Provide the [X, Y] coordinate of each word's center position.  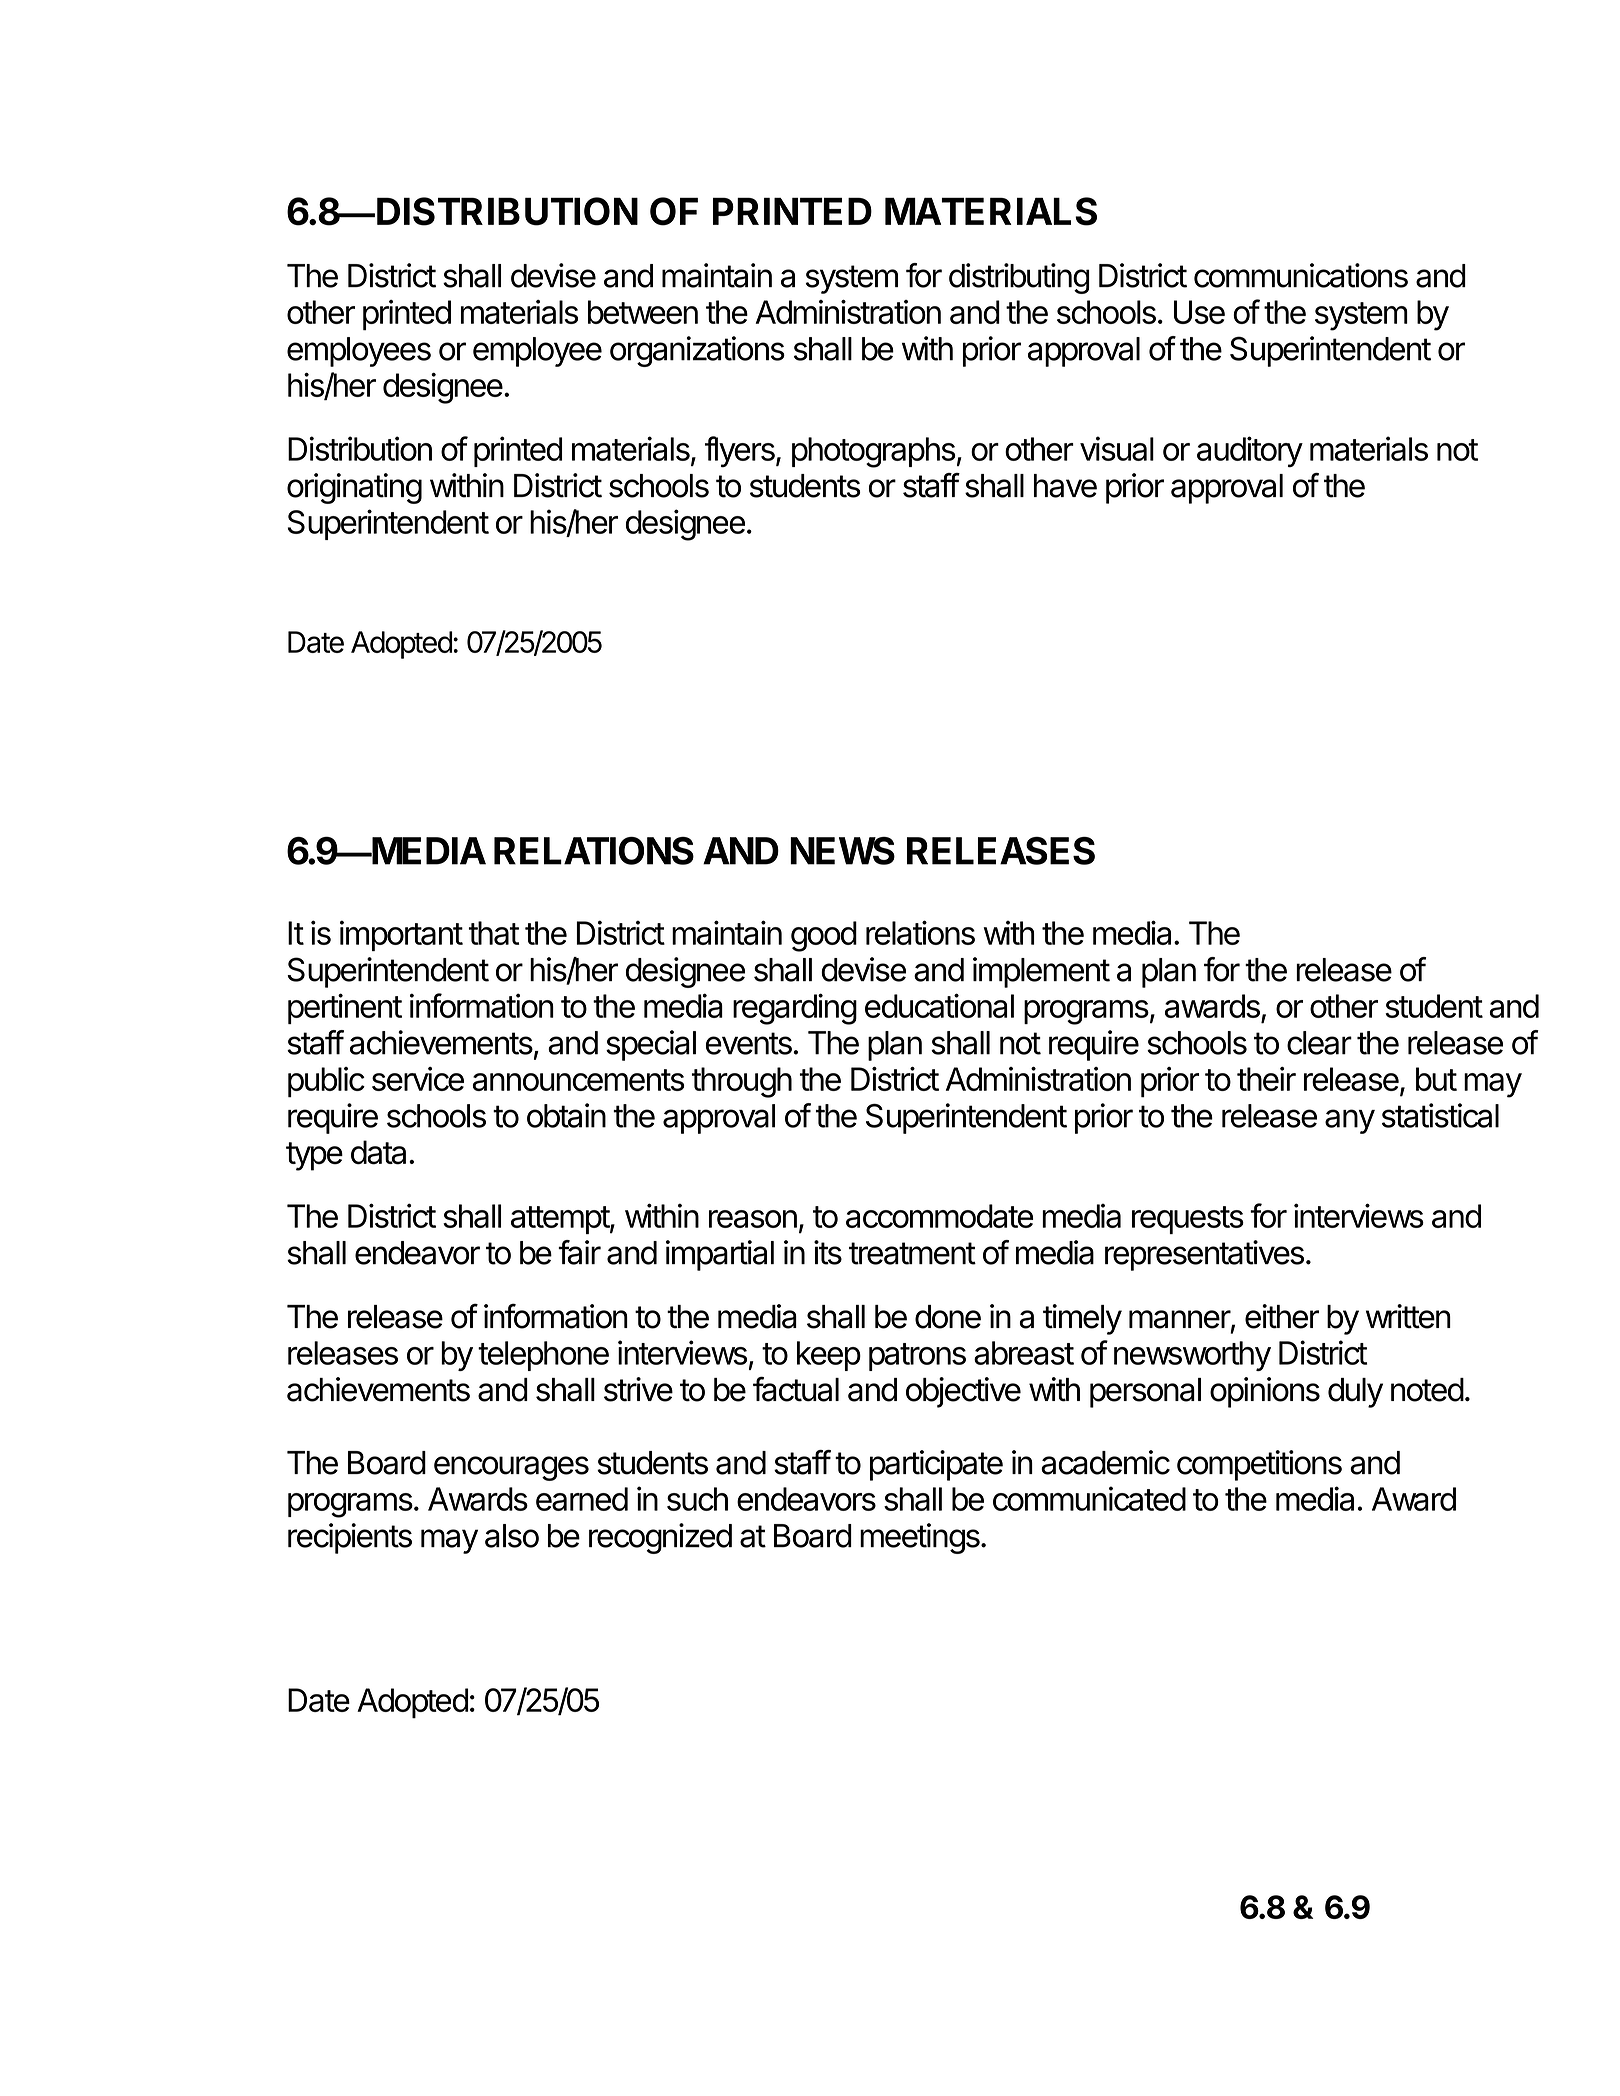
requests [1188, 1220]
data [380, 1152]
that [494, 933]
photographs [874, 452]
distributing [1019, 278]
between [643, 312]
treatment [912, 1253]
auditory [1250, 451]
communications [1301, 275]
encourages [511, 1468]
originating [354, 488]
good [824, 936]
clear [1319, 1043]
